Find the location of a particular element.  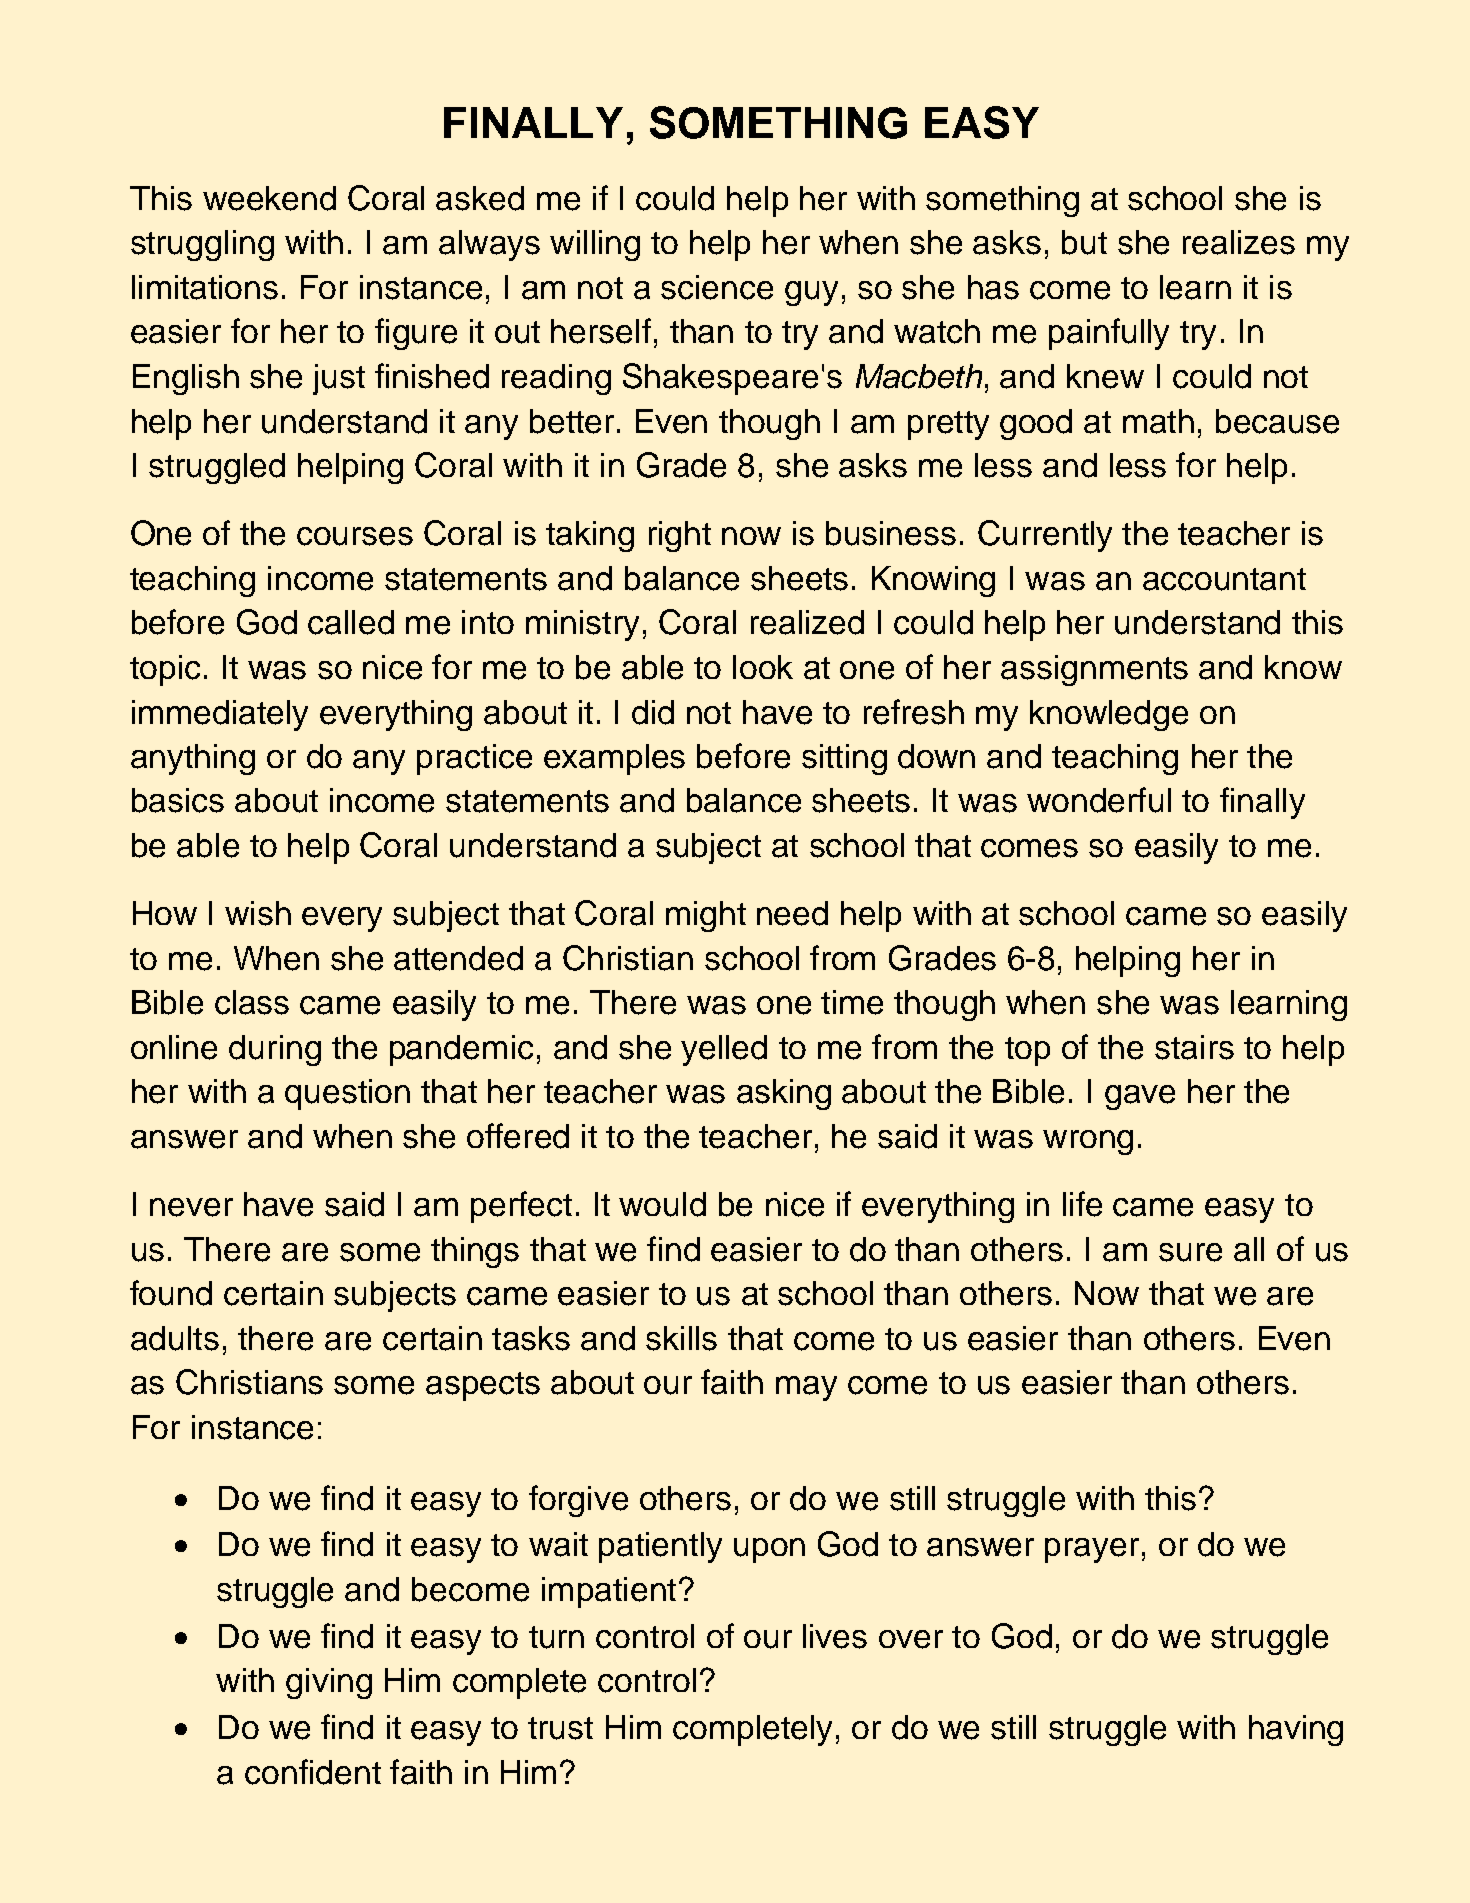

lives is located at coordinates (835, 1636).
